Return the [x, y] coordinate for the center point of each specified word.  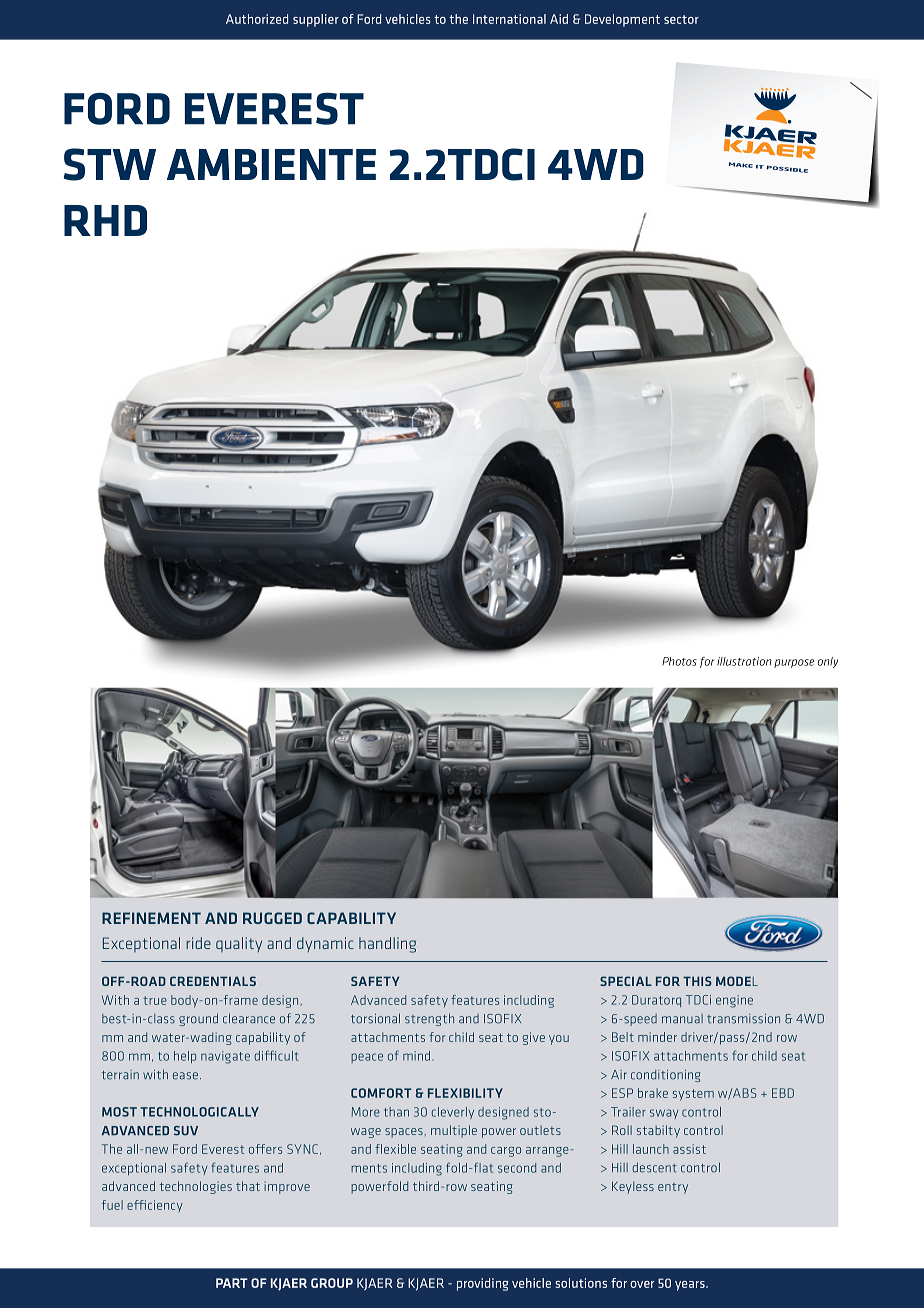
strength [429, 1019]
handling [387, 945]
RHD [105, 220]
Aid [559, 19]
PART [232, 1283]
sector [681, 19]
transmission [743, 1019]
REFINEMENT [151, 918]
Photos [679, 661]
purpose [794, 663]
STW [110, 164]
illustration [744, 661]
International [509, 19]
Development [622, 20]
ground [198, 1019]
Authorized [257, 19]
